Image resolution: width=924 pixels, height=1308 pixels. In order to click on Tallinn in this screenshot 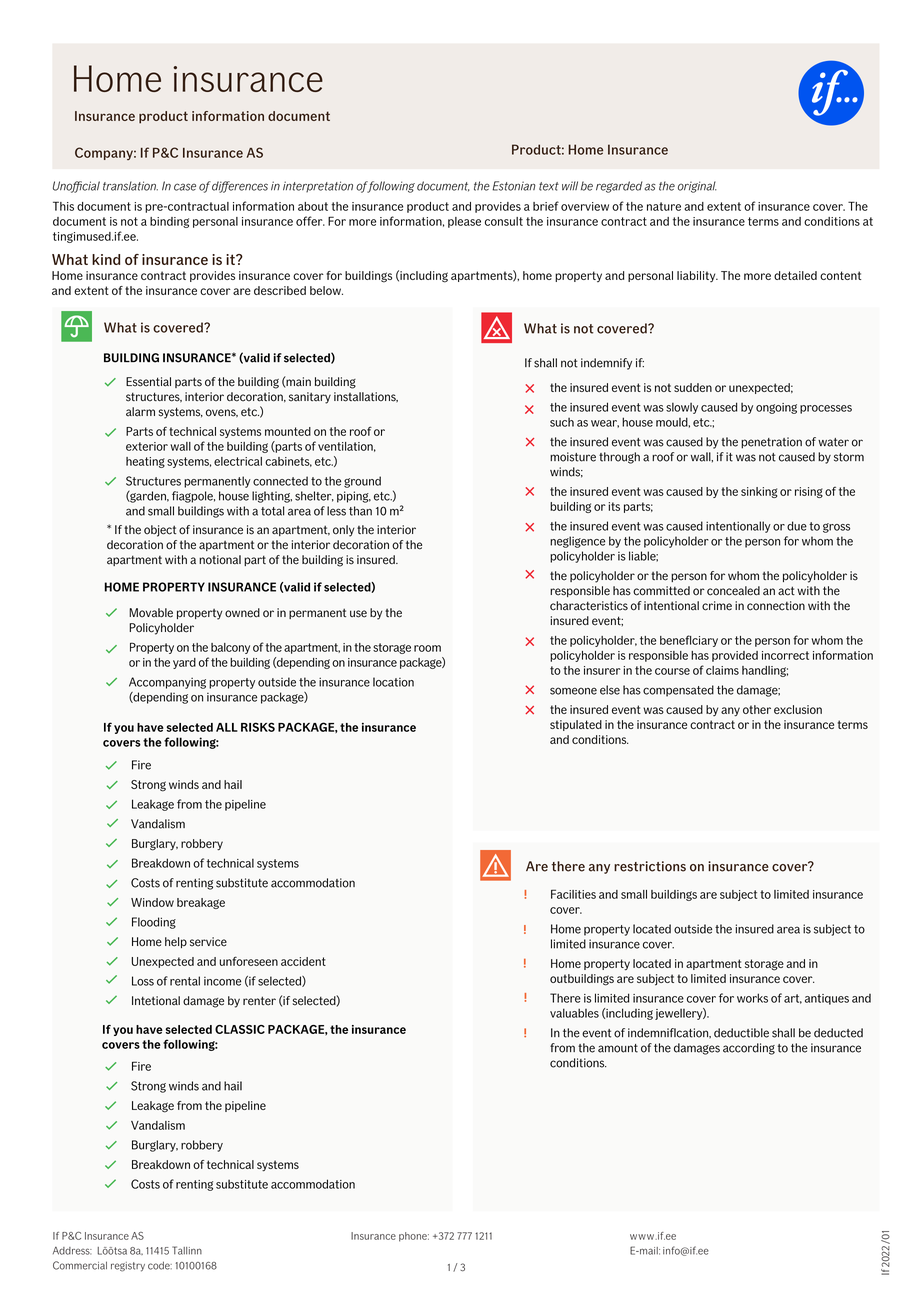, I will do `click(187, 1250)`.
